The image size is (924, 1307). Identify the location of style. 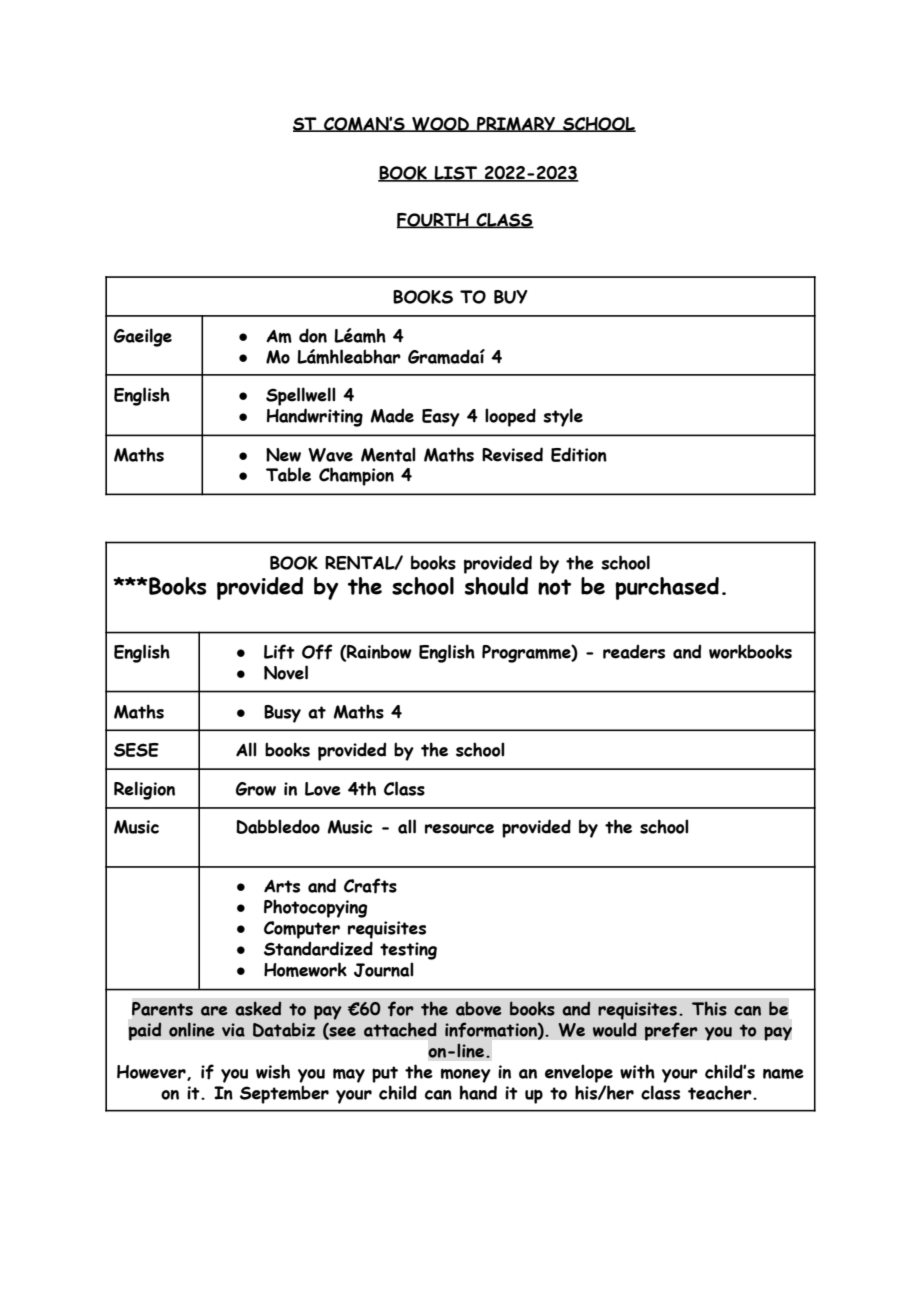
(563, 417).
